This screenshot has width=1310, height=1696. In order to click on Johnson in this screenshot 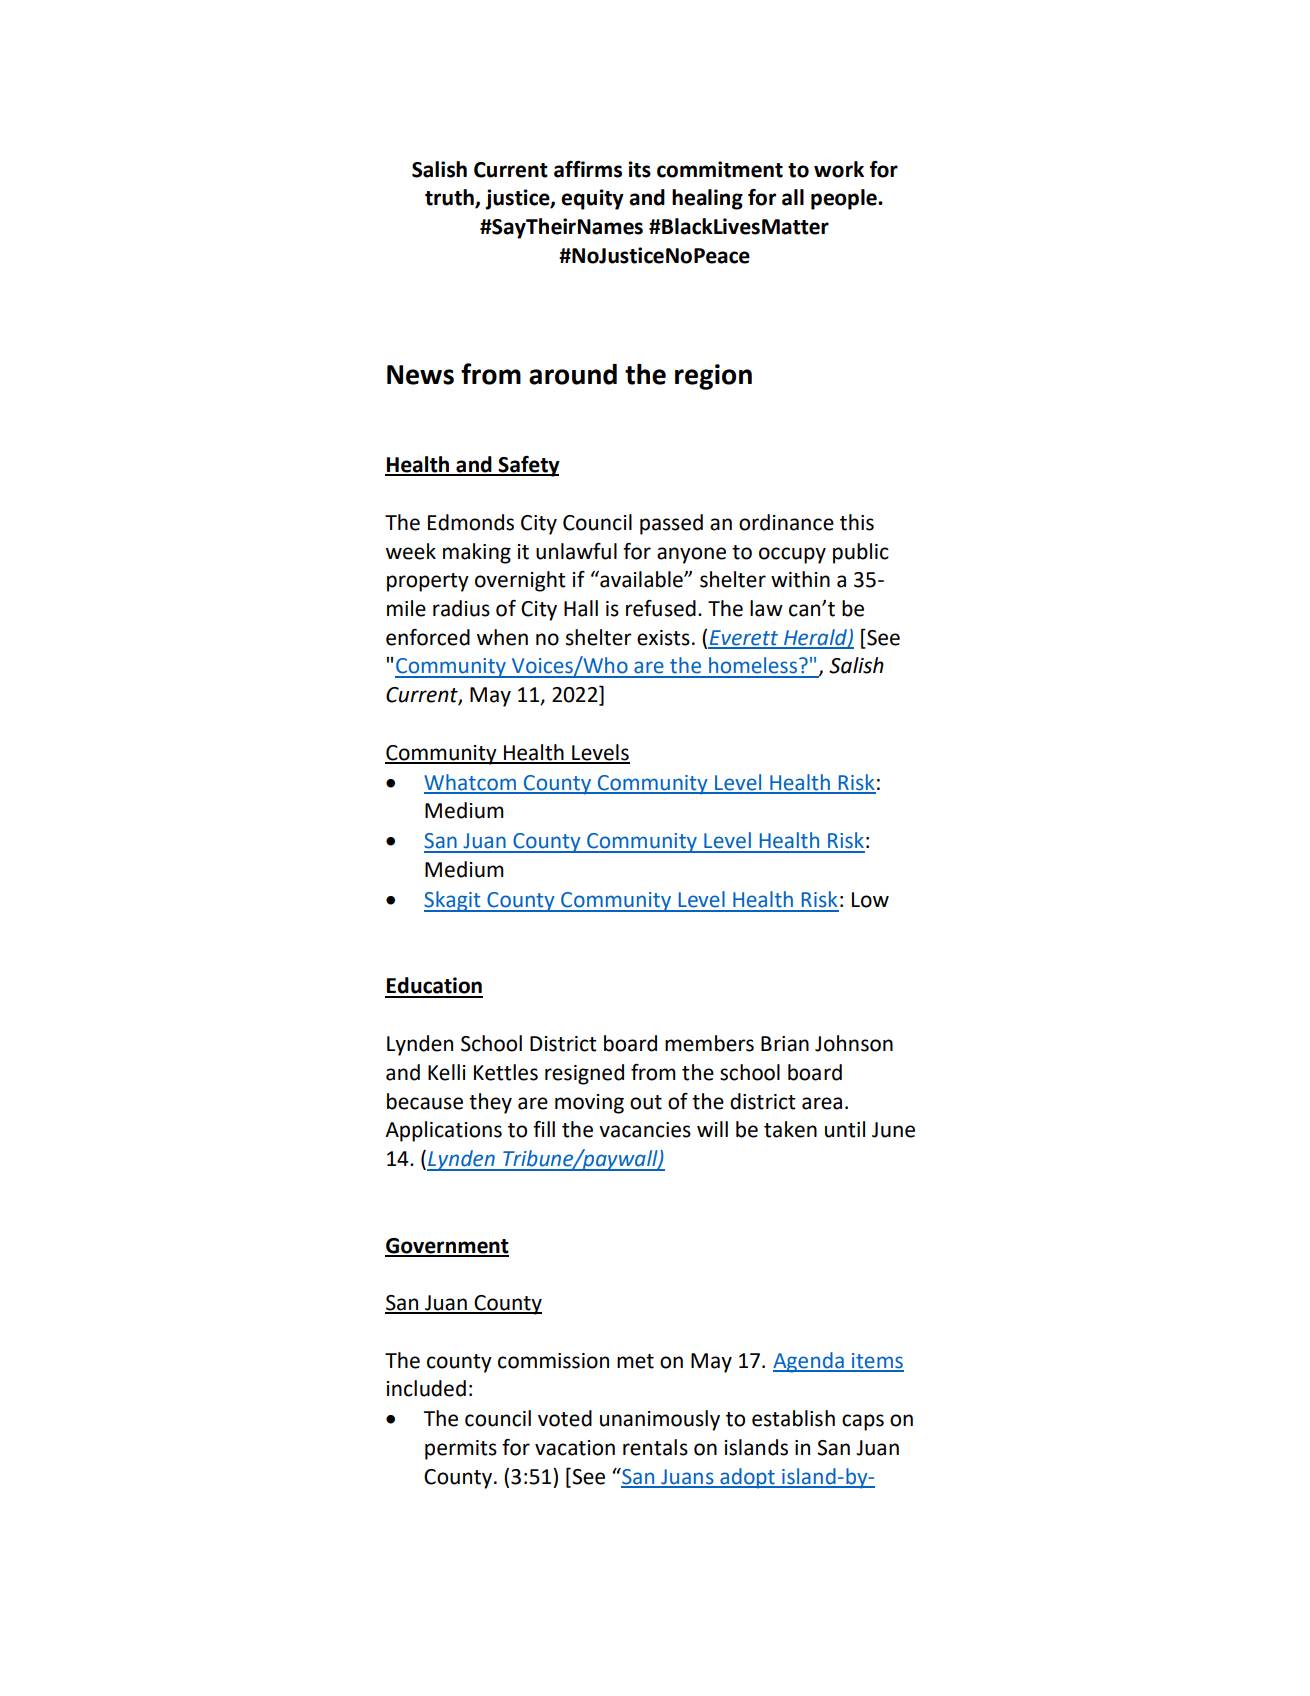, I will do `click(854, 1043)`.
